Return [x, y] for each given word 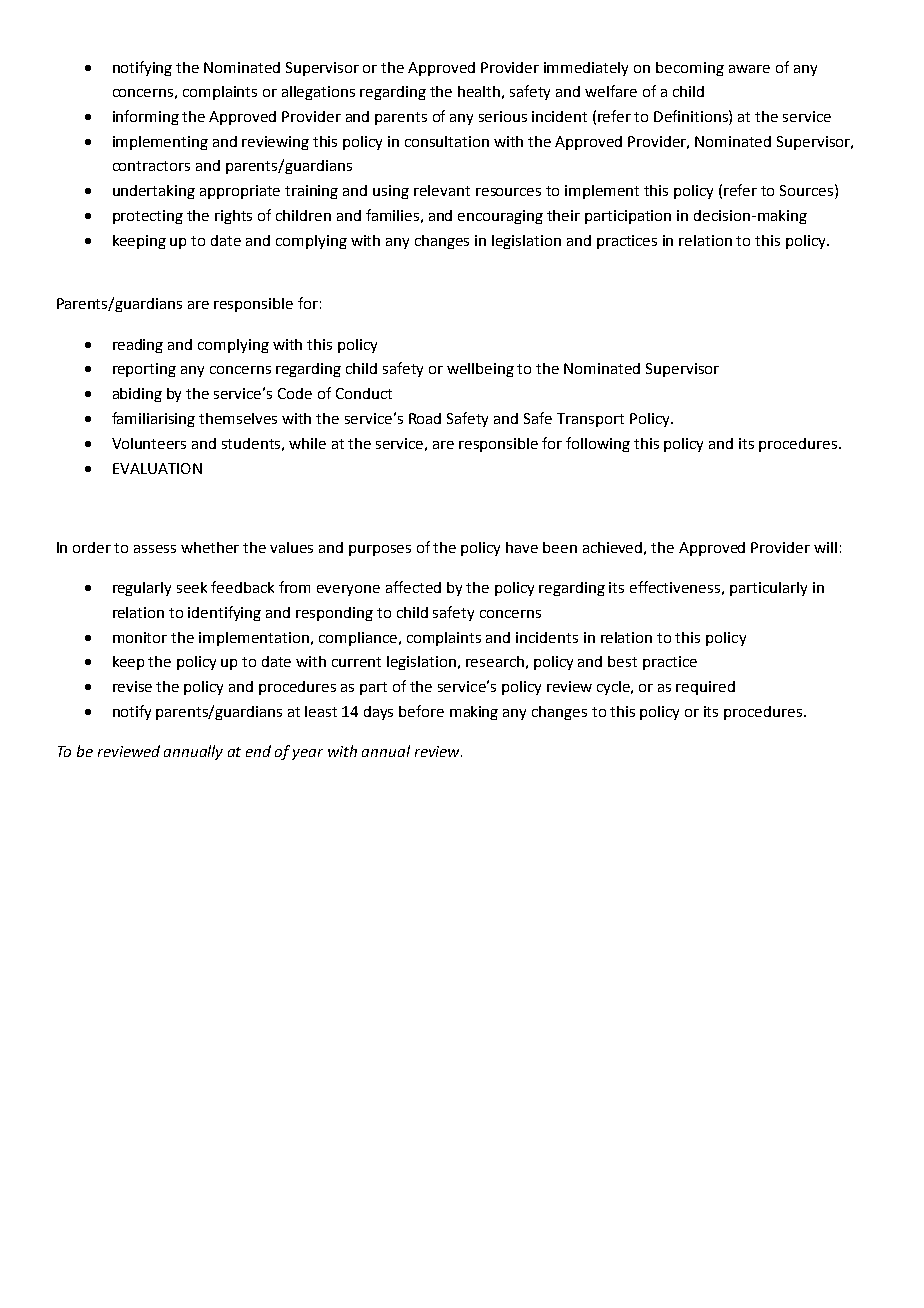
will [825, 547]
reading [138, 346]
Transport [590, 420]
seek [192, 587]
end [258, 751]
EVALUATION [157, 468]
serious [503, 116]
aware [749, 69]
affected [413, 587]
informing [146, 117]
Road [425, 418]
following [598, 444]
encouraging [500, 217]
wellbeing [480, 370]
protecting [148, 217]
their [563, 215]
